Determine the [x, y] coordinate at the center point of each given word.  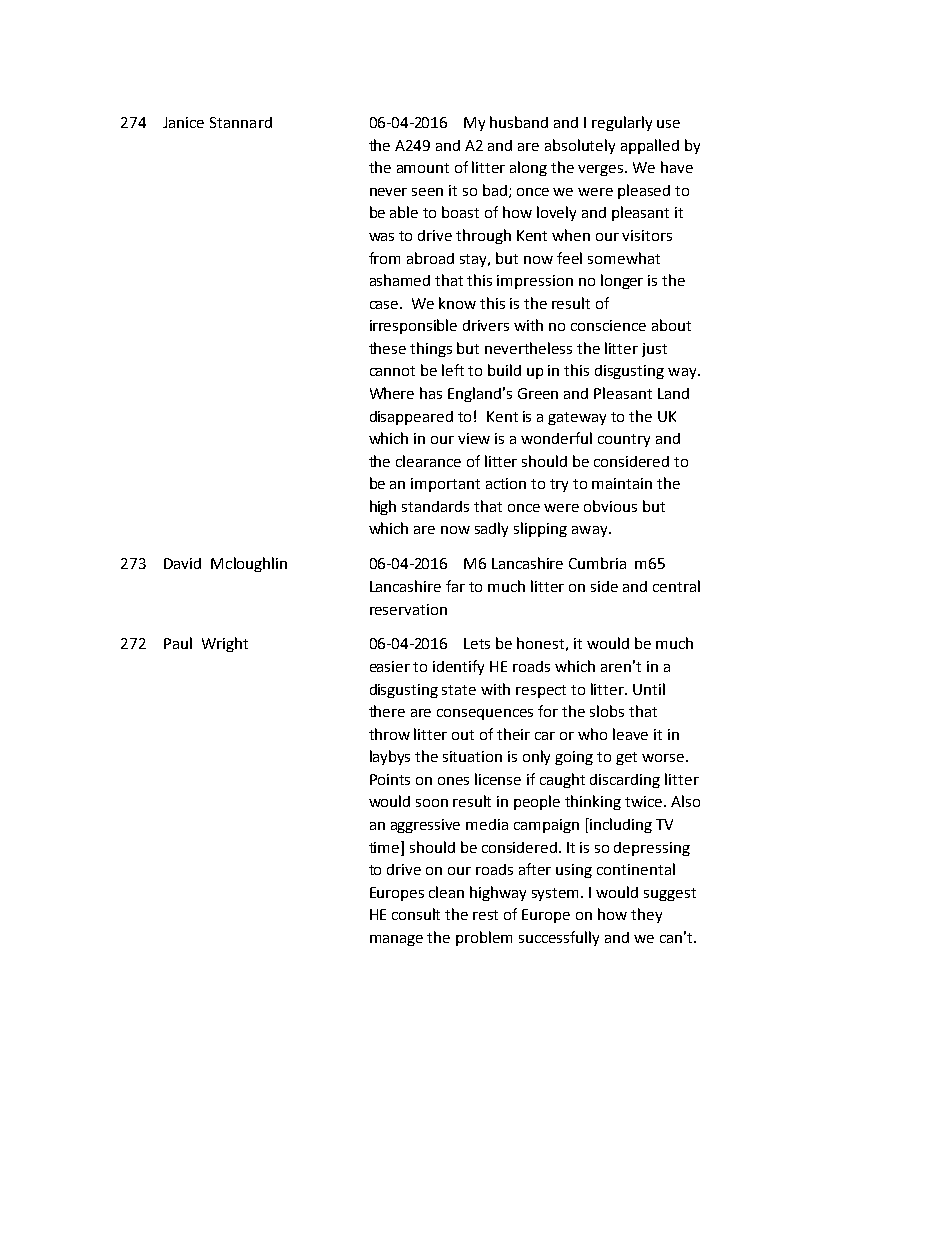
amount [423, 168]
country [624, 440]
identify [458, 667]
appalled [650, 146]
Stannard [241, 122]
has [431, 393]
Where [392, 393]
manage [396, 940]
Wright [225, 644]
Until [649, 689]
